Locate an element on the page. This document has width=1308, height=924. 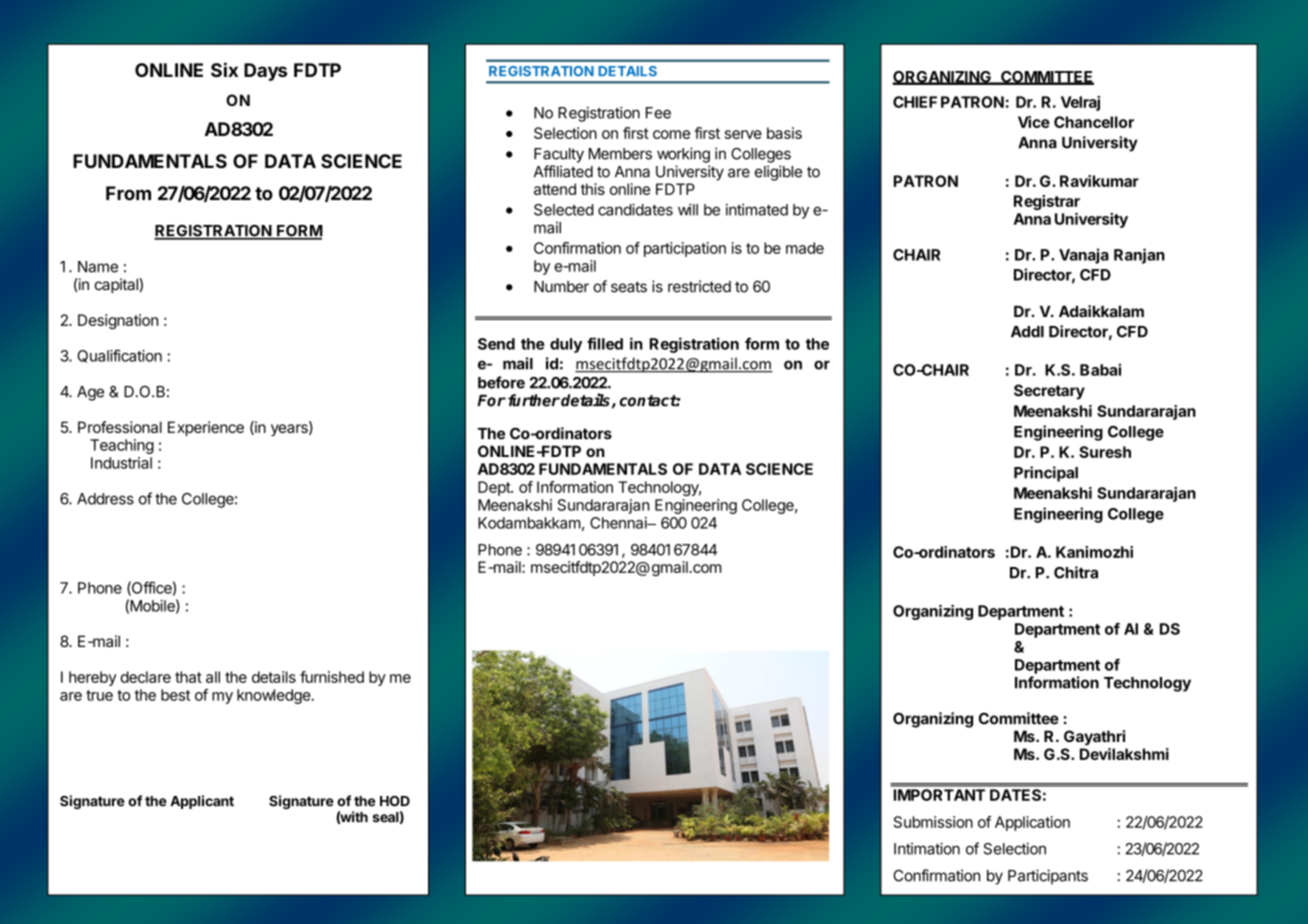
Industrial is located at coordinates (121, 463).
